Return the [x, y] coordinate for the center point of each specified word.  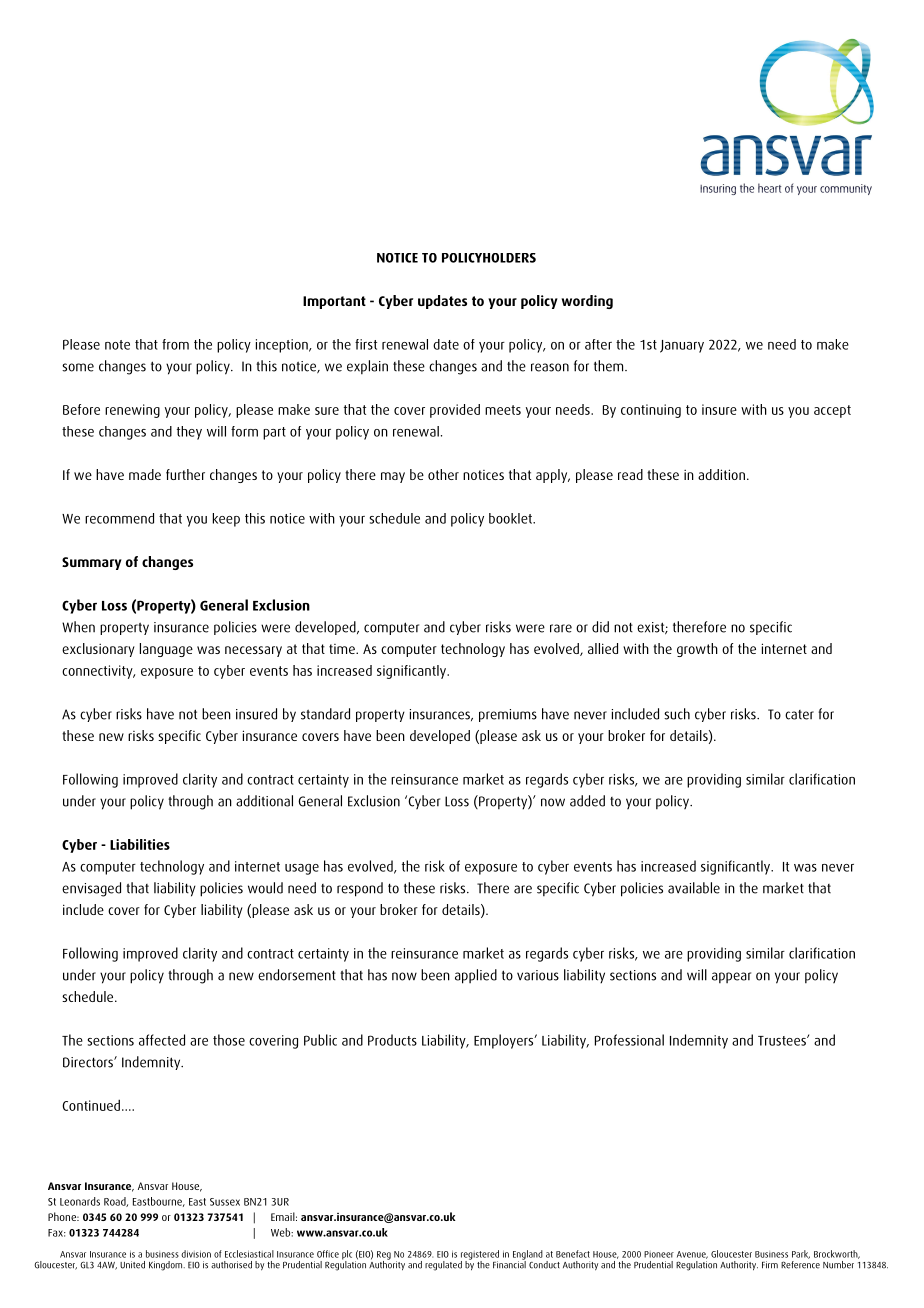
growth [697, 650]
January [682, 346]
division [196, 1254]
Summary [92, 563]
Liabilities [140, 844]
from [175, 344]
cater [799, 715]
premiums [508, 715]
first [366, 344]
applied [476, 976]
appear [731, 977]
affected [162, 1040]
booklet [511, 518]
